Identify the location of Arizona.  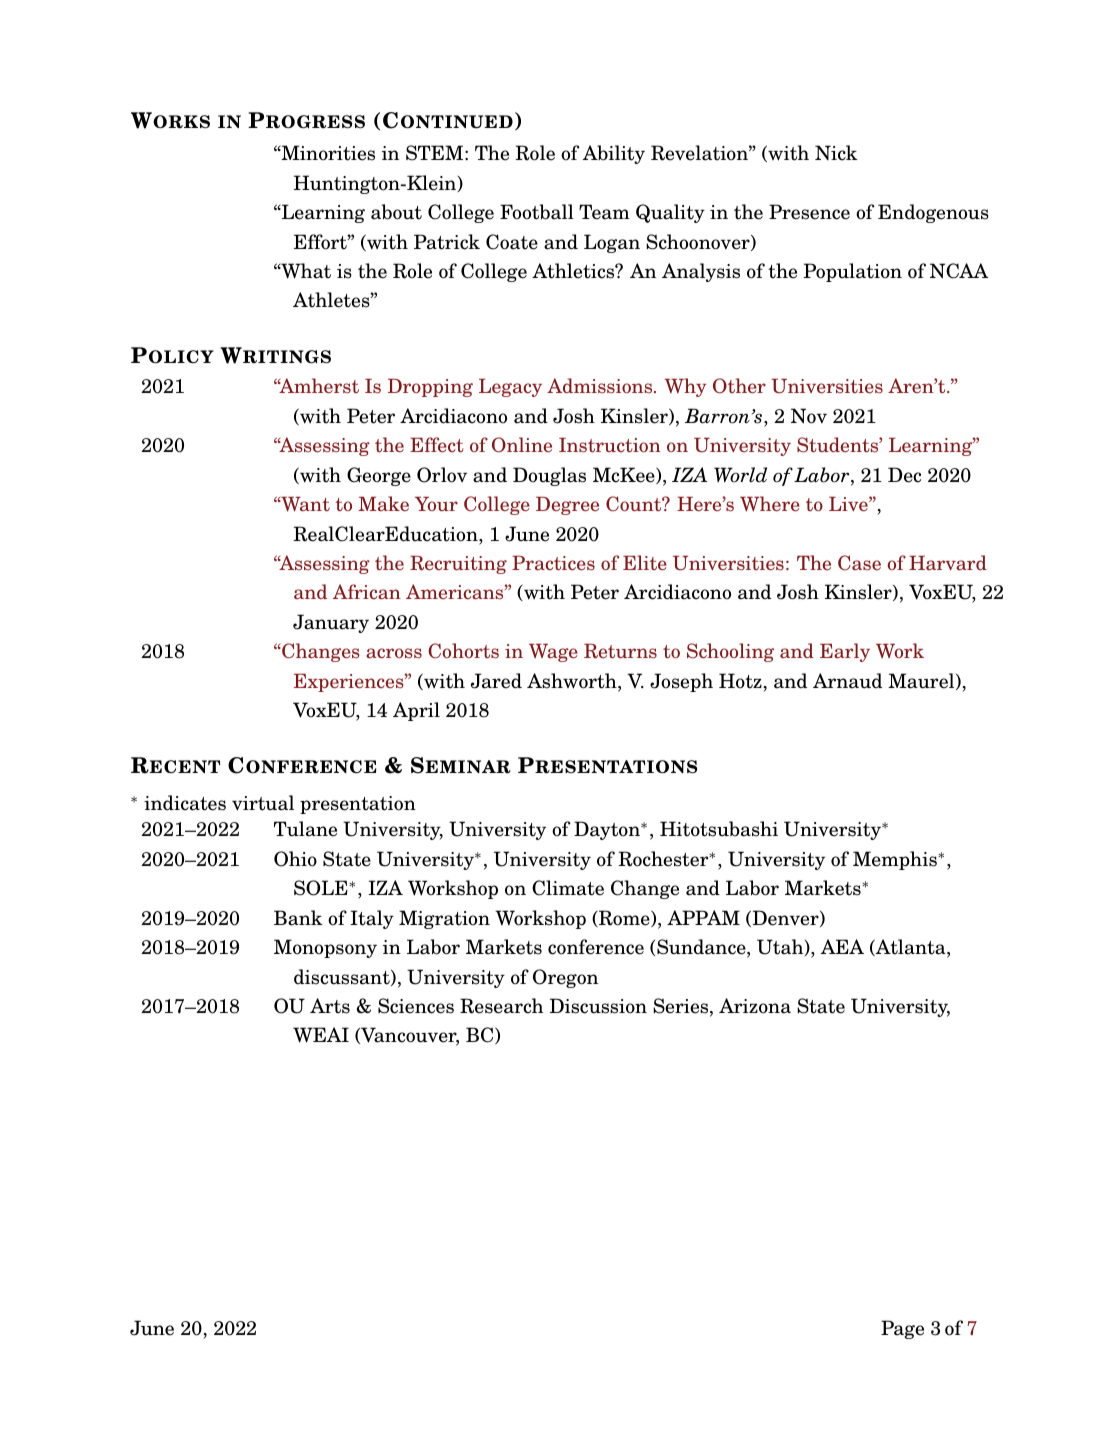
(755, 1006).
